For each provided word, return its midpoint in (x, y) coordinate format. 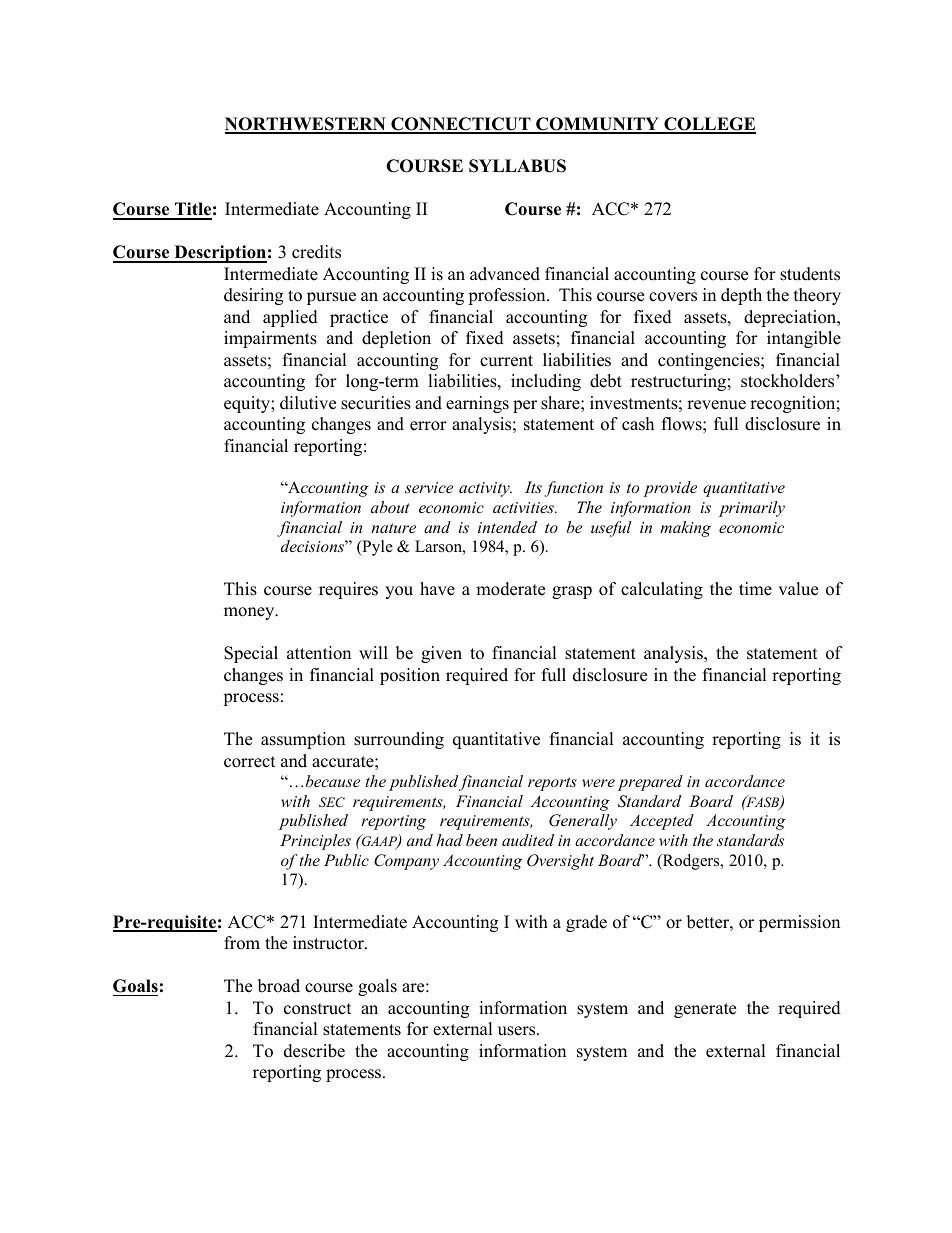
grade (586, 923)
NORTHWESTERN (306, 125)
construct (318, 1009)
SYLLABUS (517, 166)
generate (705, 1010)
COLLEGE (709, 125)
